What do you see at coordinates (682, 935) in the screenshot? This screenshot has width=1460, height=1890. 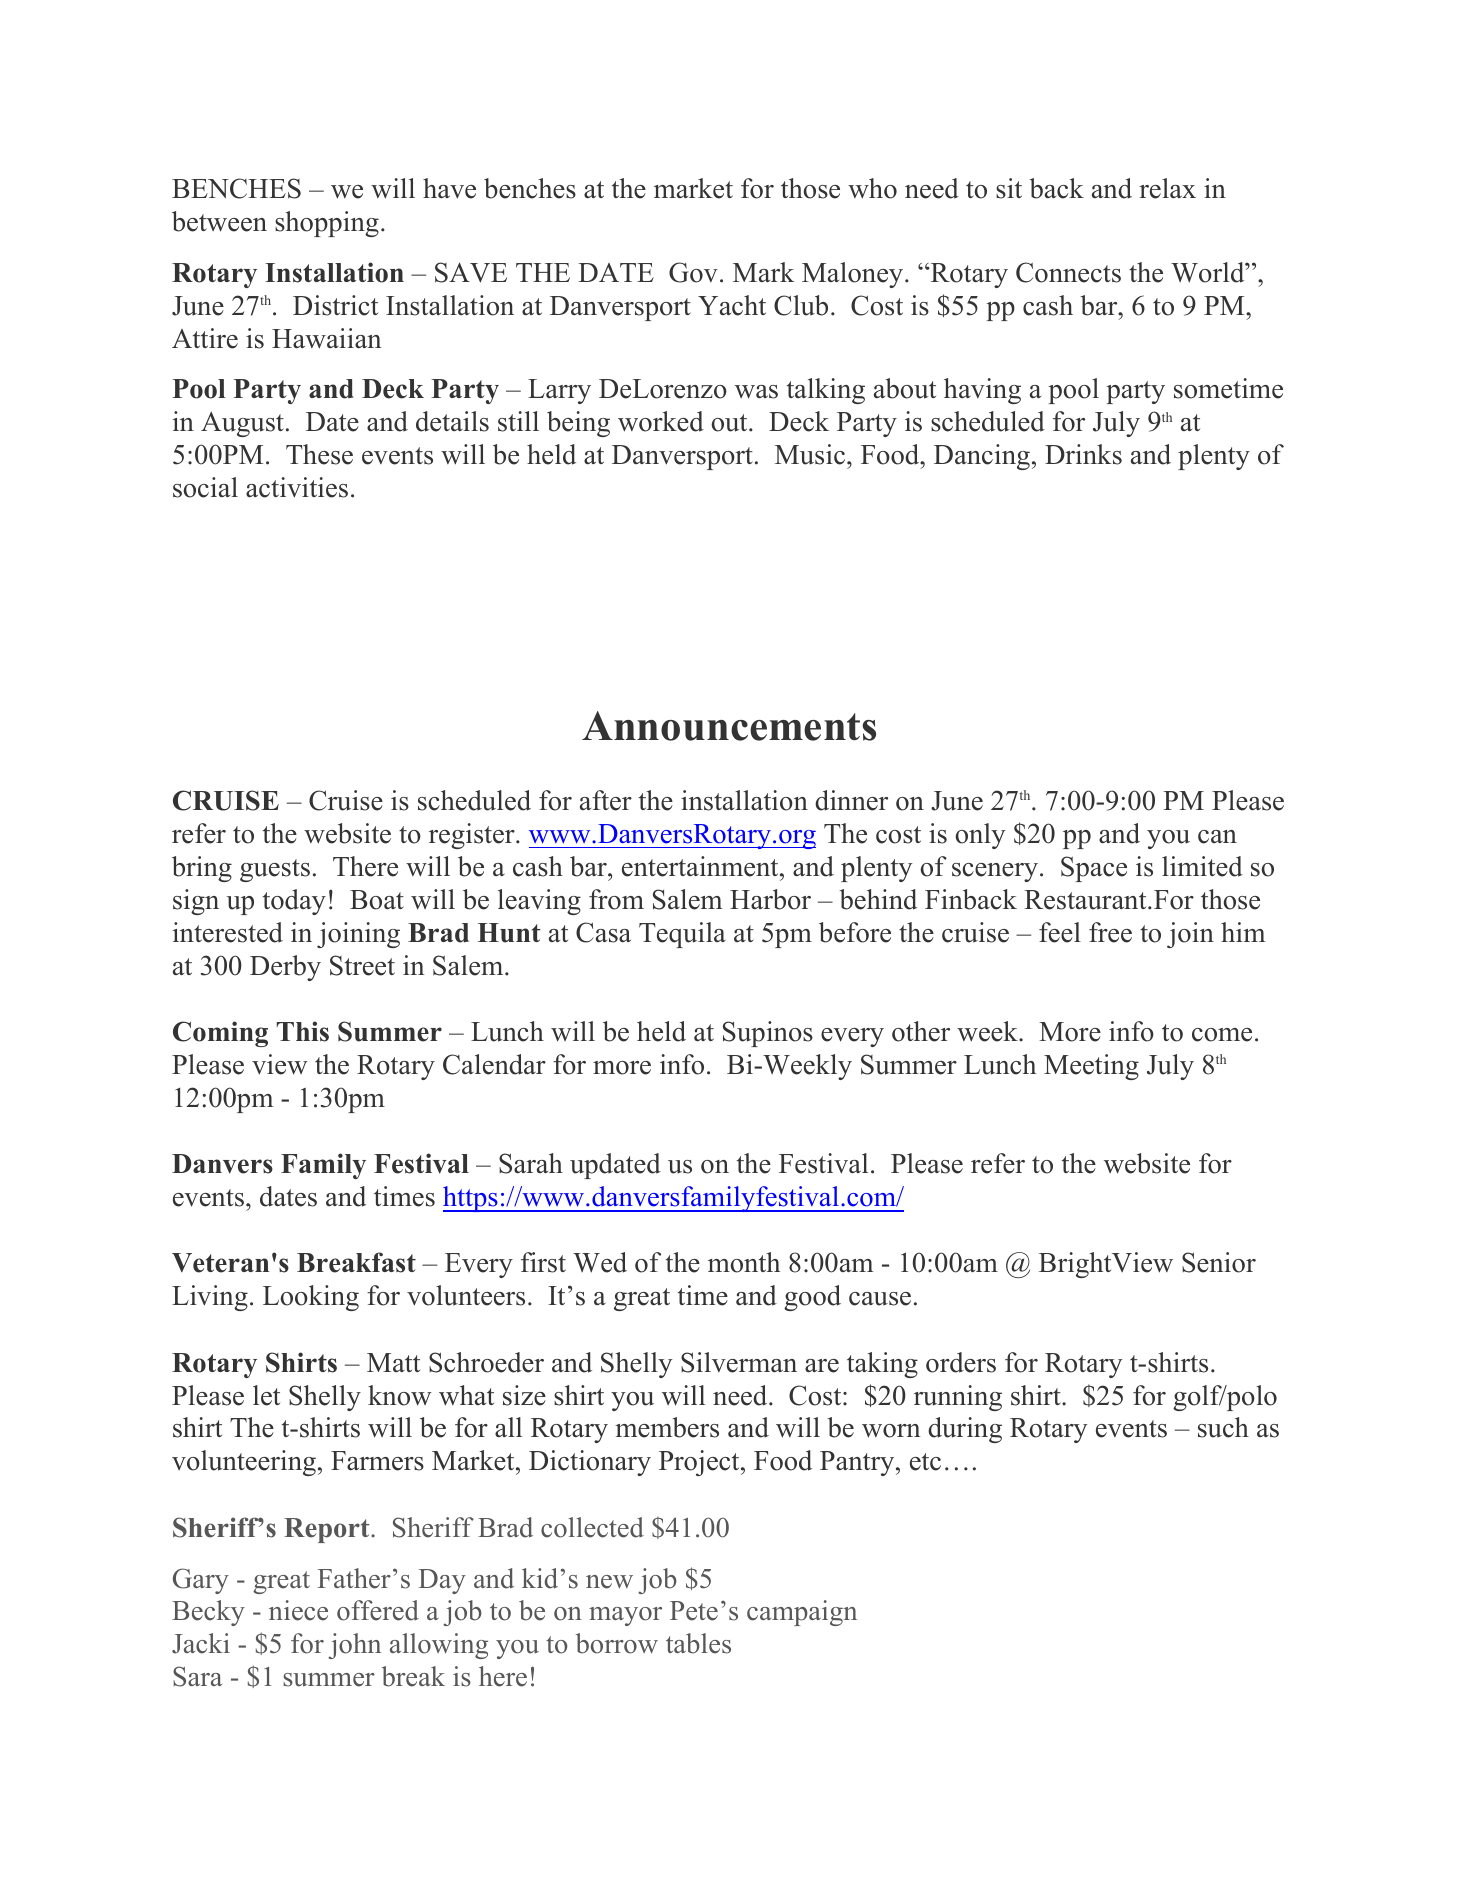 I see `Tequila` at bounding box center [682, 935].
